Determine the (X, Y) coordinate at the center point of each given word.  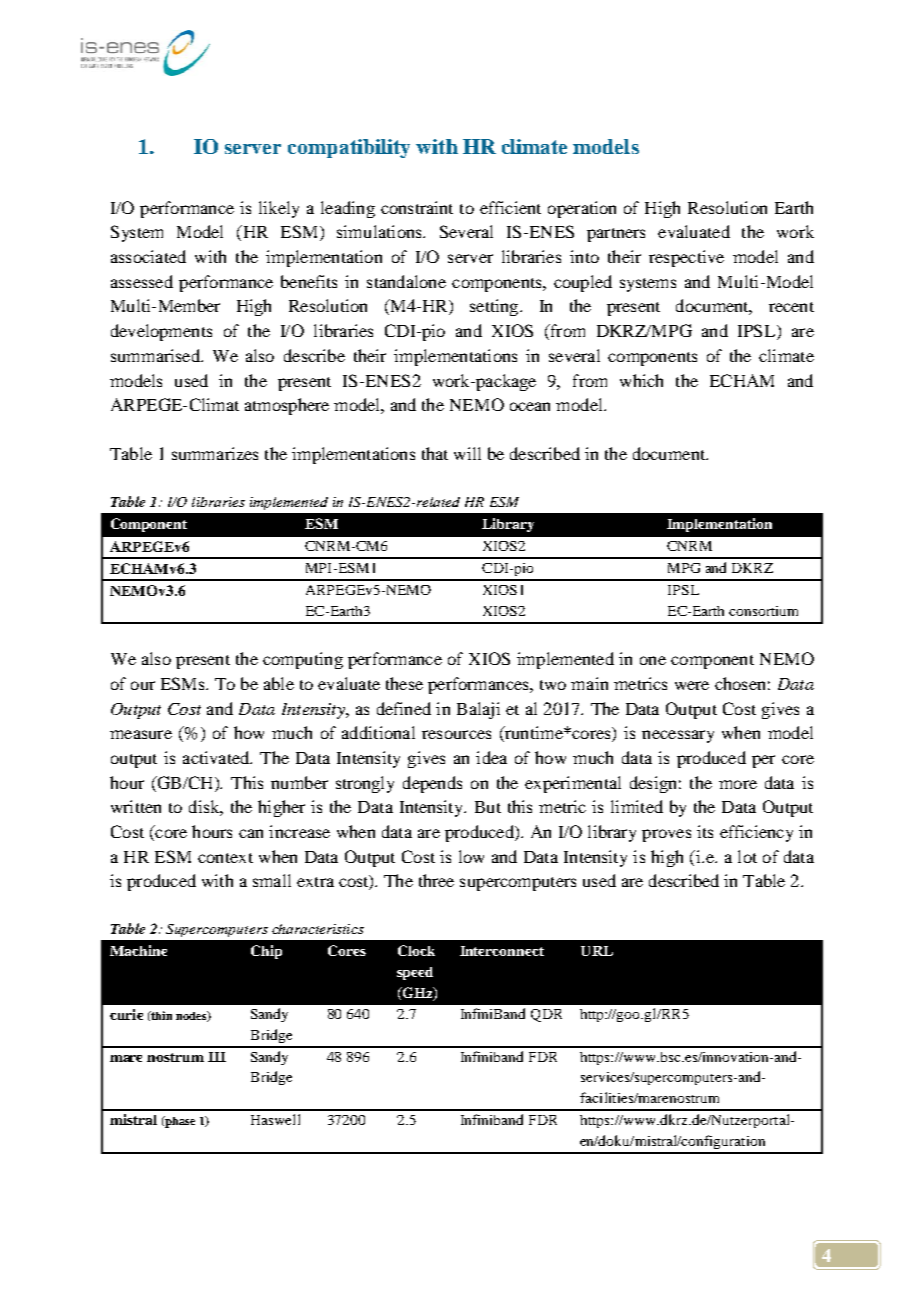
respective (686, 258)
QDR (546, 1015)
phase (179, 1122)
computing (303, 660)
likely (279, 209)
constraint (417, 207)
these (404, 683)
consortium (763, 611)
